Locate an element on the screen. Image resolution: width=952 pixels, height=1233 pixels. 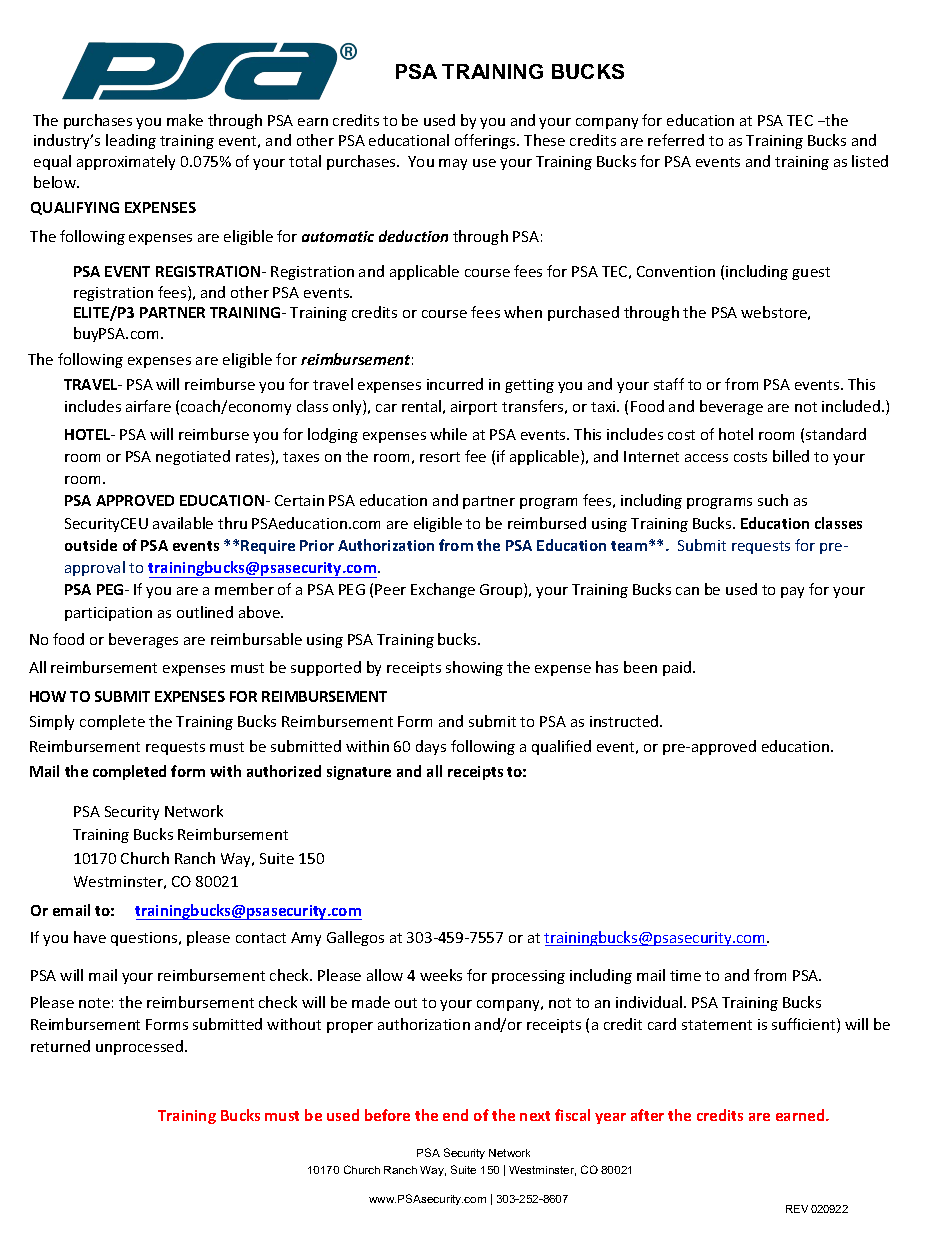
end is located at coordinates (455, 1115).
